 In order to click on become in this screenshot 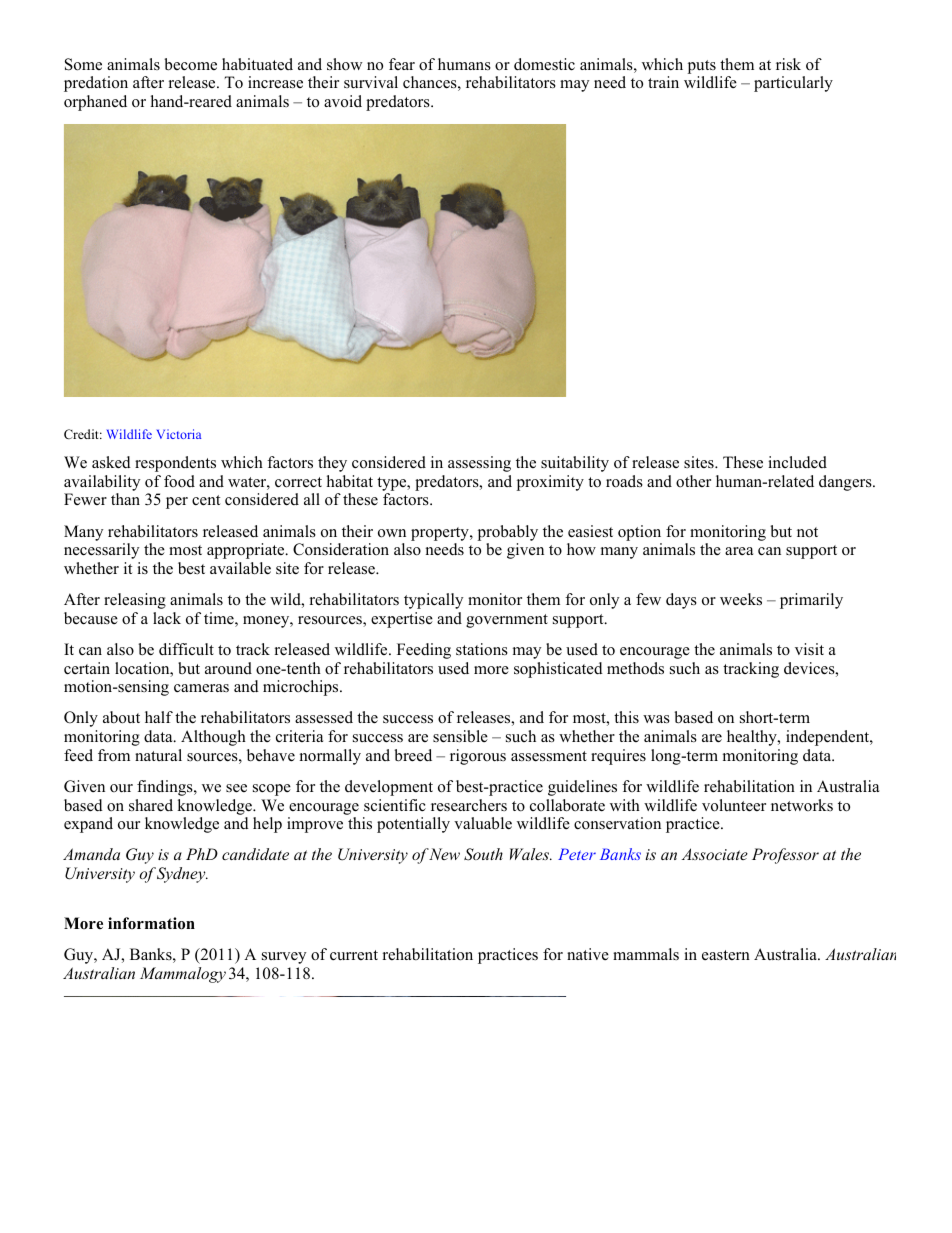, I will do `click(190, 64)`.
